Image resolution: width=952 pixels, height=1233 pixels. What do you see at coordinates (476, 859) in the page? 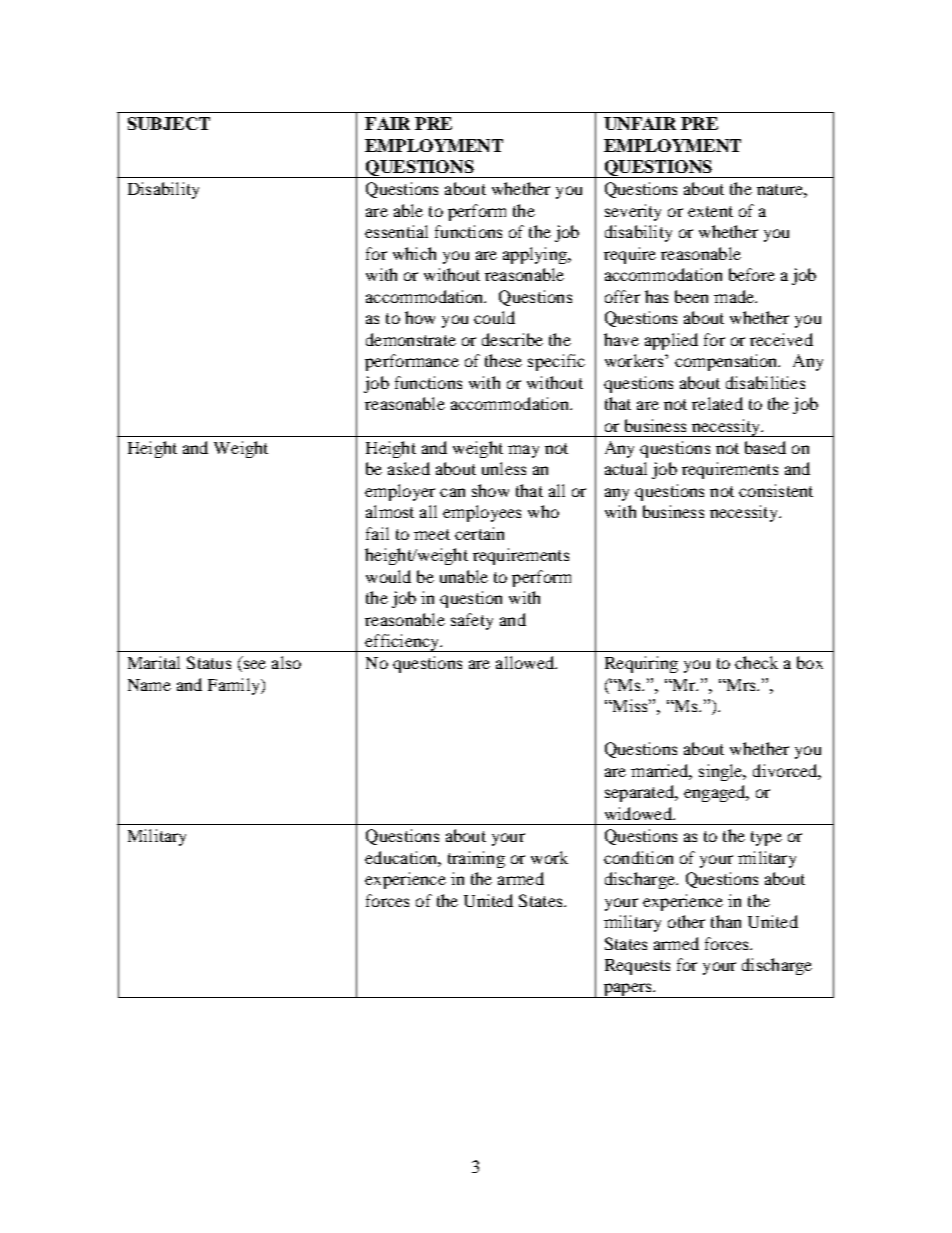
I see `training` at bounding box center [476, 859].
